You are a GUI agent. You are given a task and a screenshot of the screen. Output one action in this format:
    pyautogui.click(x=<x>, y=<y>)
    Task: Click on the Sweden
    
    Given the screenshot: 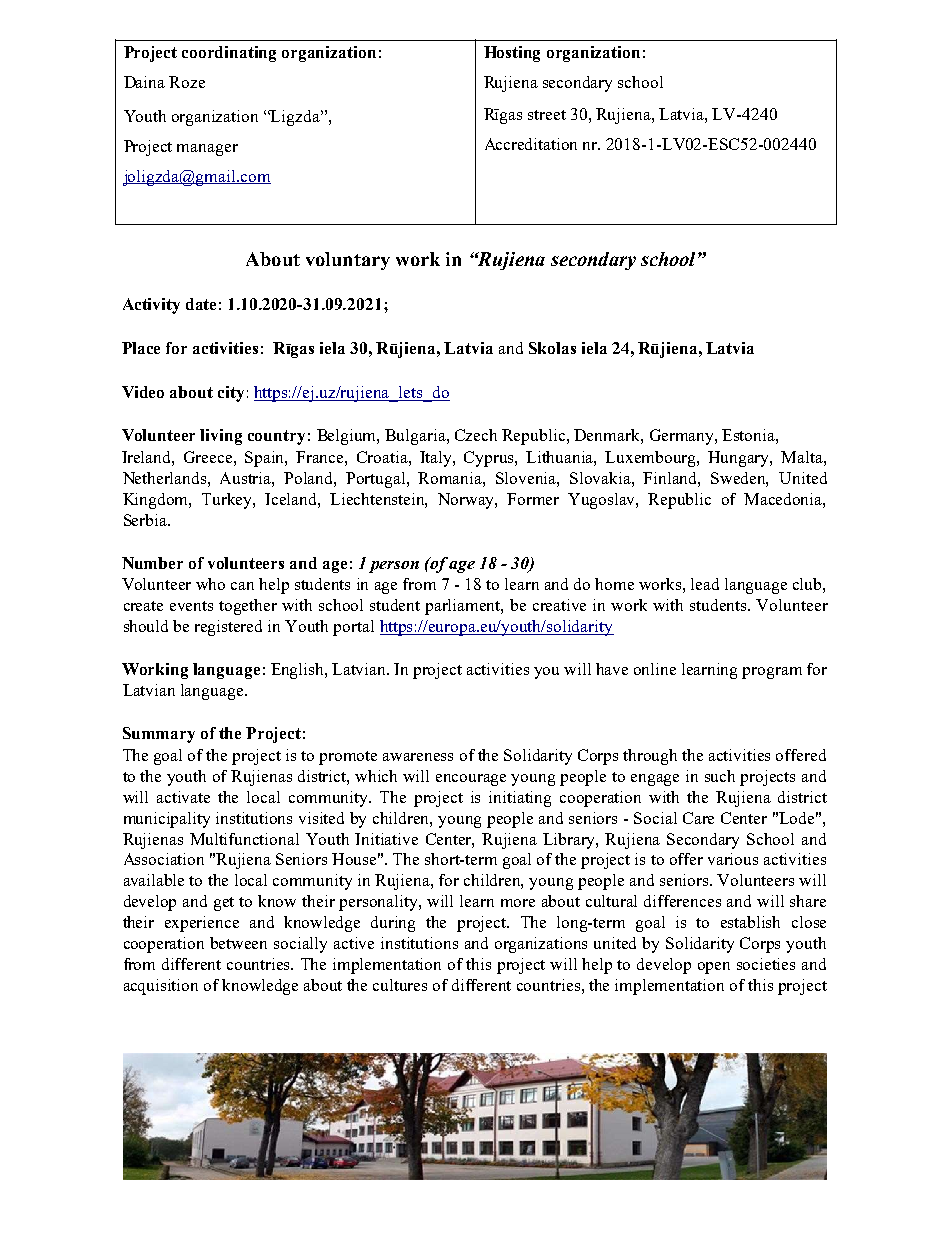 What is the action you would take?
    pyautogui.click(x=739, y=479)
